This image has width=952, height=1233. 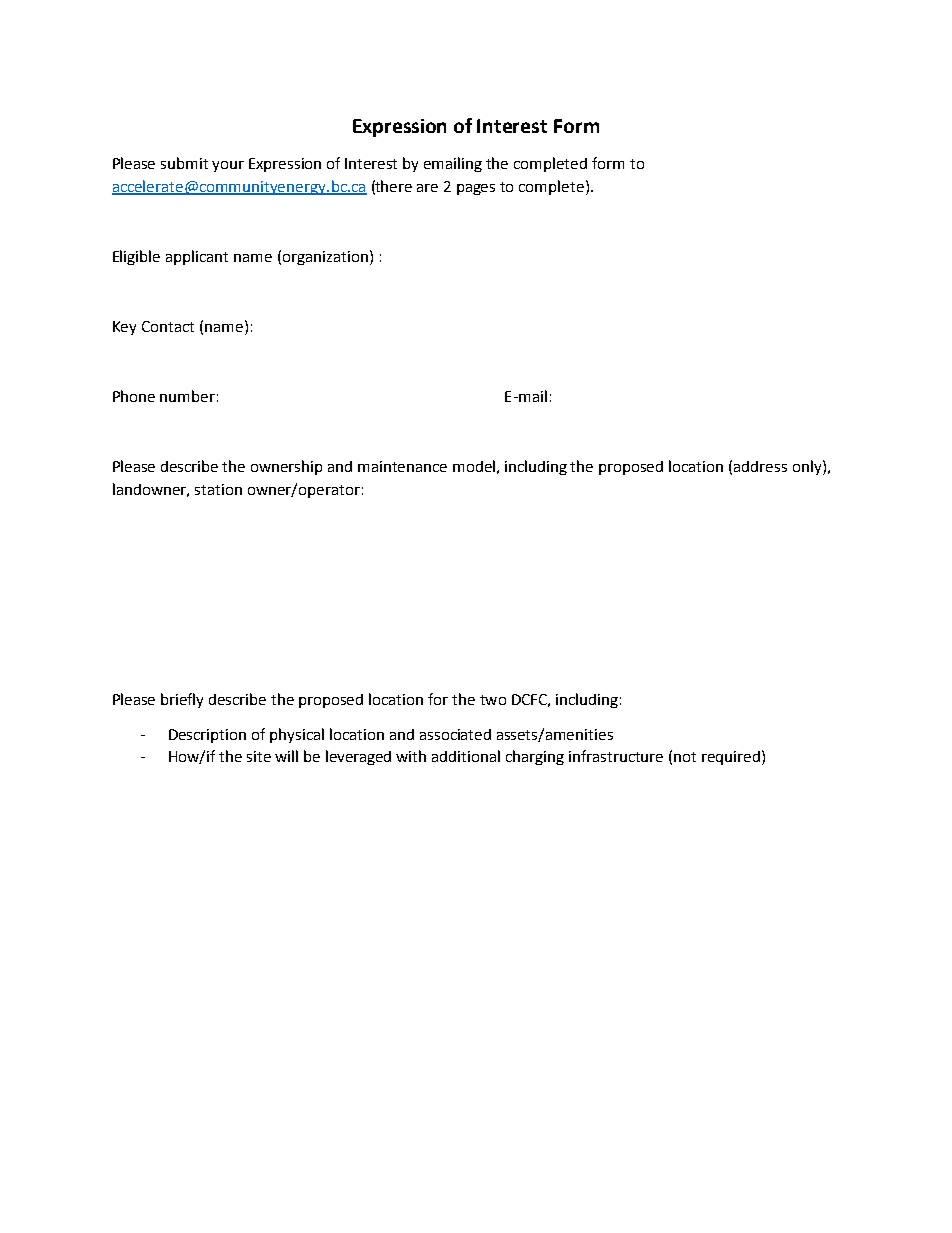 I want to click on are, so click(x=427, y=188).
